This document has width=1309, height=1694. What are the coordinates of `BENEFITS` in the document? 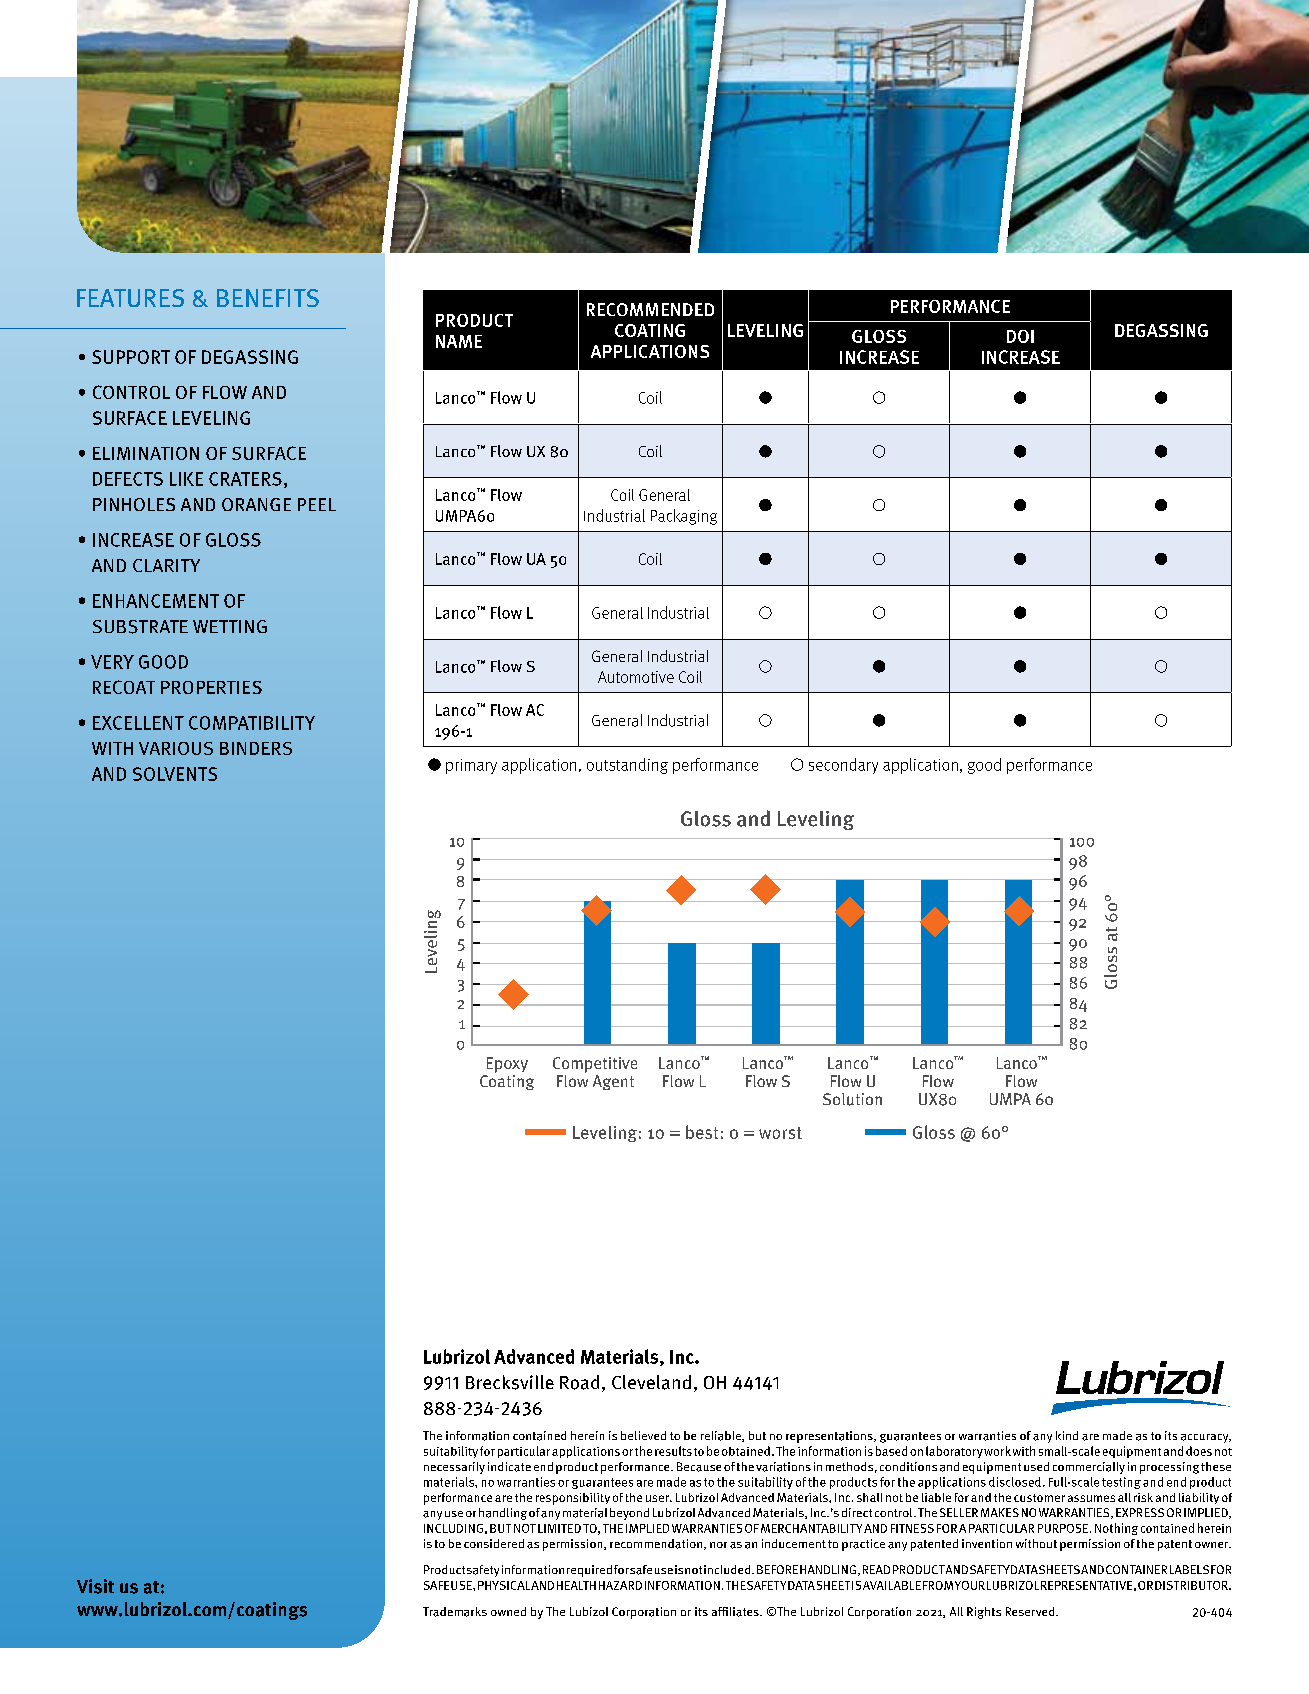 It's located at (268, 298).
